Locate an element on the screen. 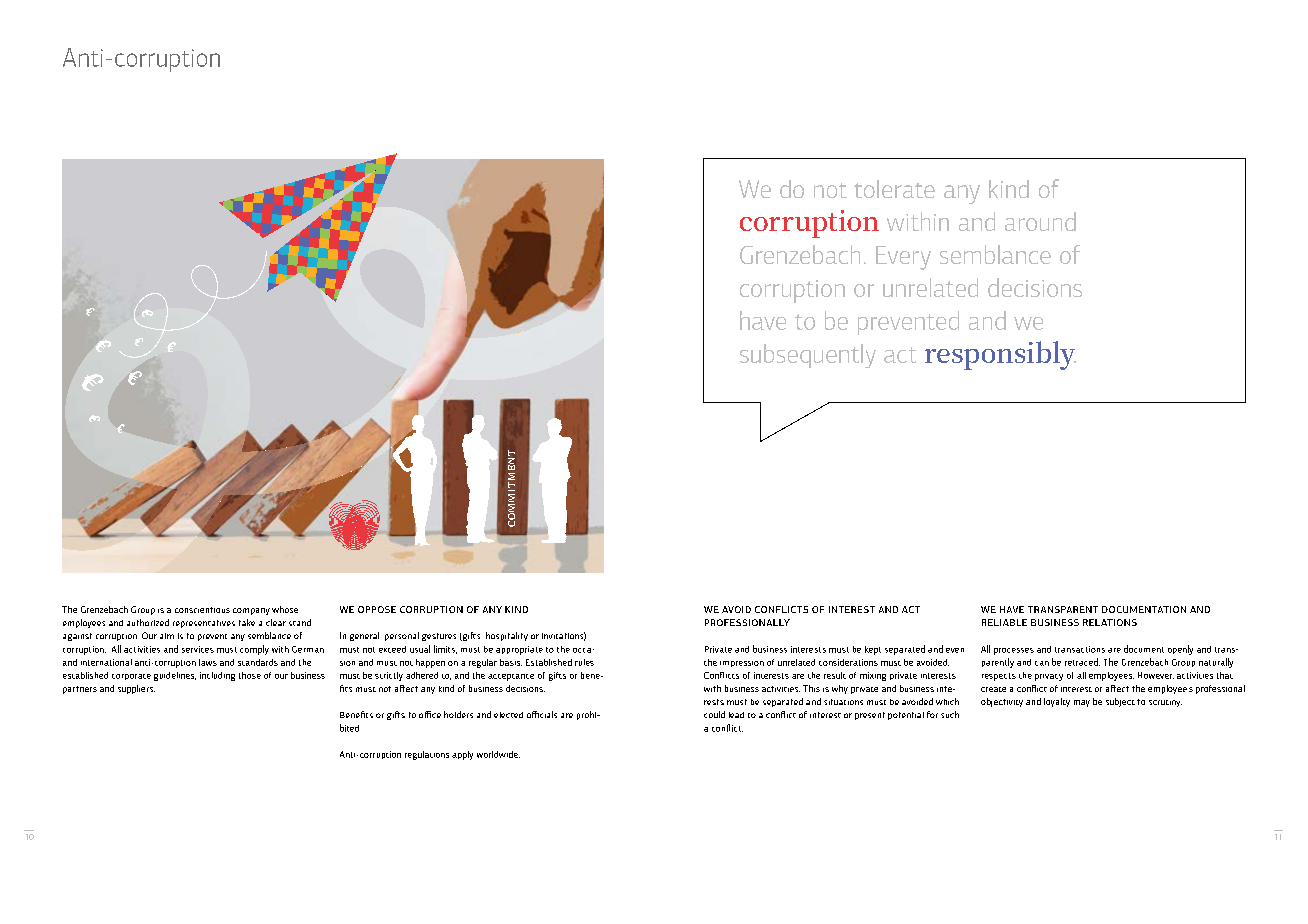  suppliers is located at coordinates (136, 689).
